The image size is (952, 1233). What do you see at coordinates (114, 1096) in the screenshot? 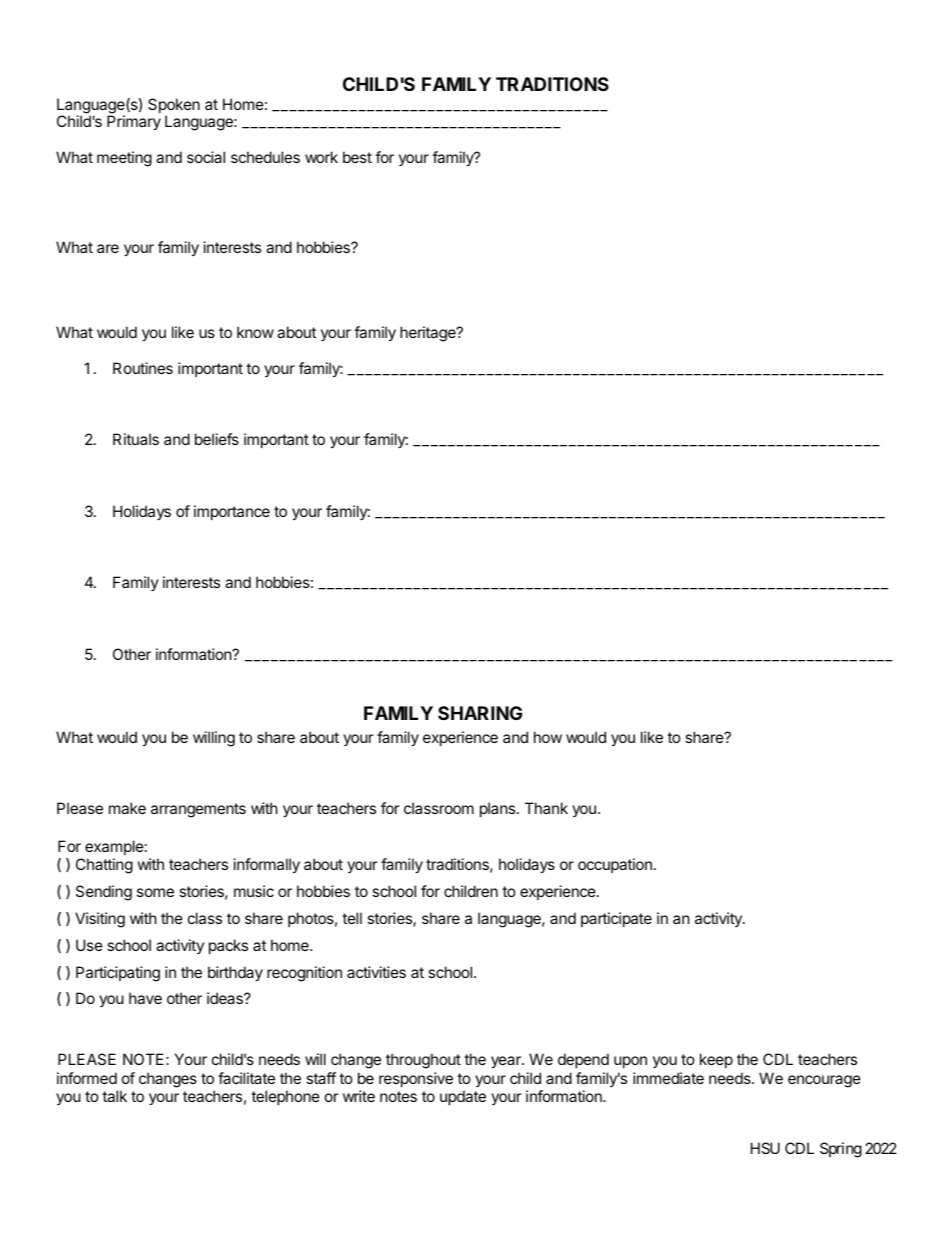
I see `talk` at bounding box center [114, 1096].
